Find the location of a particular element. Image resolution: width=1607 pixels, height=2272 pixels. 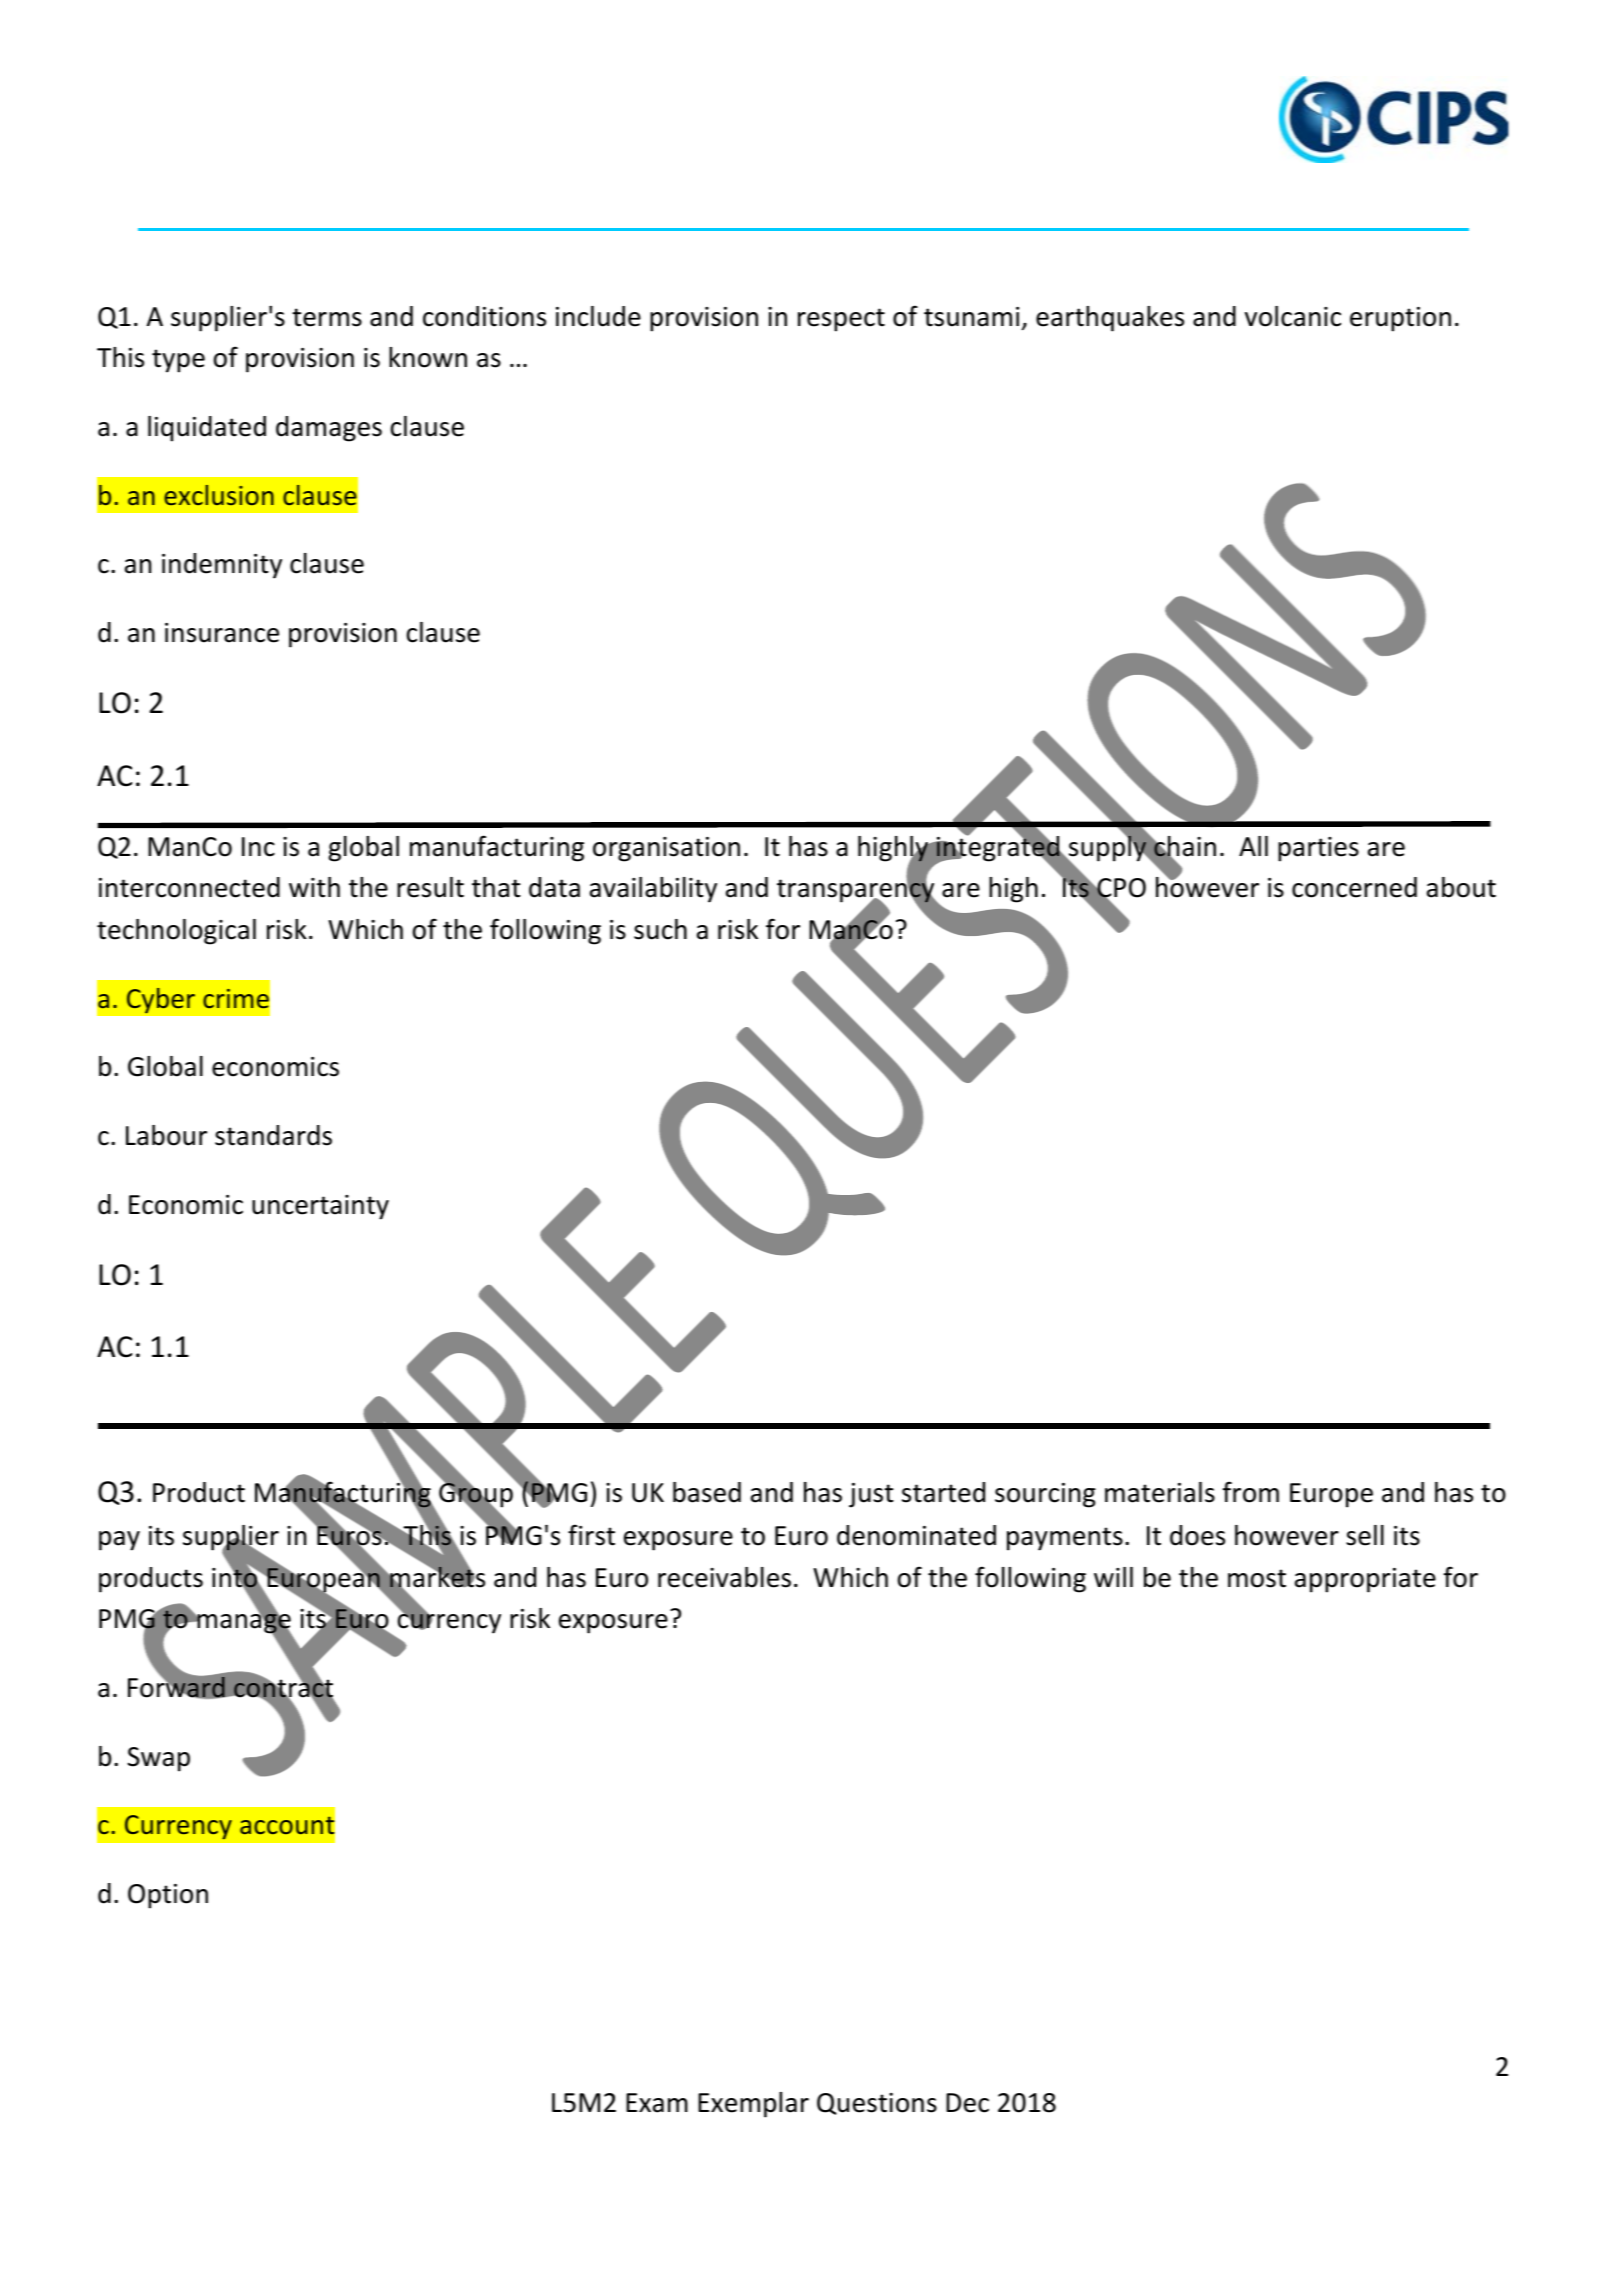

just is located at coordinates (871, 1495).
